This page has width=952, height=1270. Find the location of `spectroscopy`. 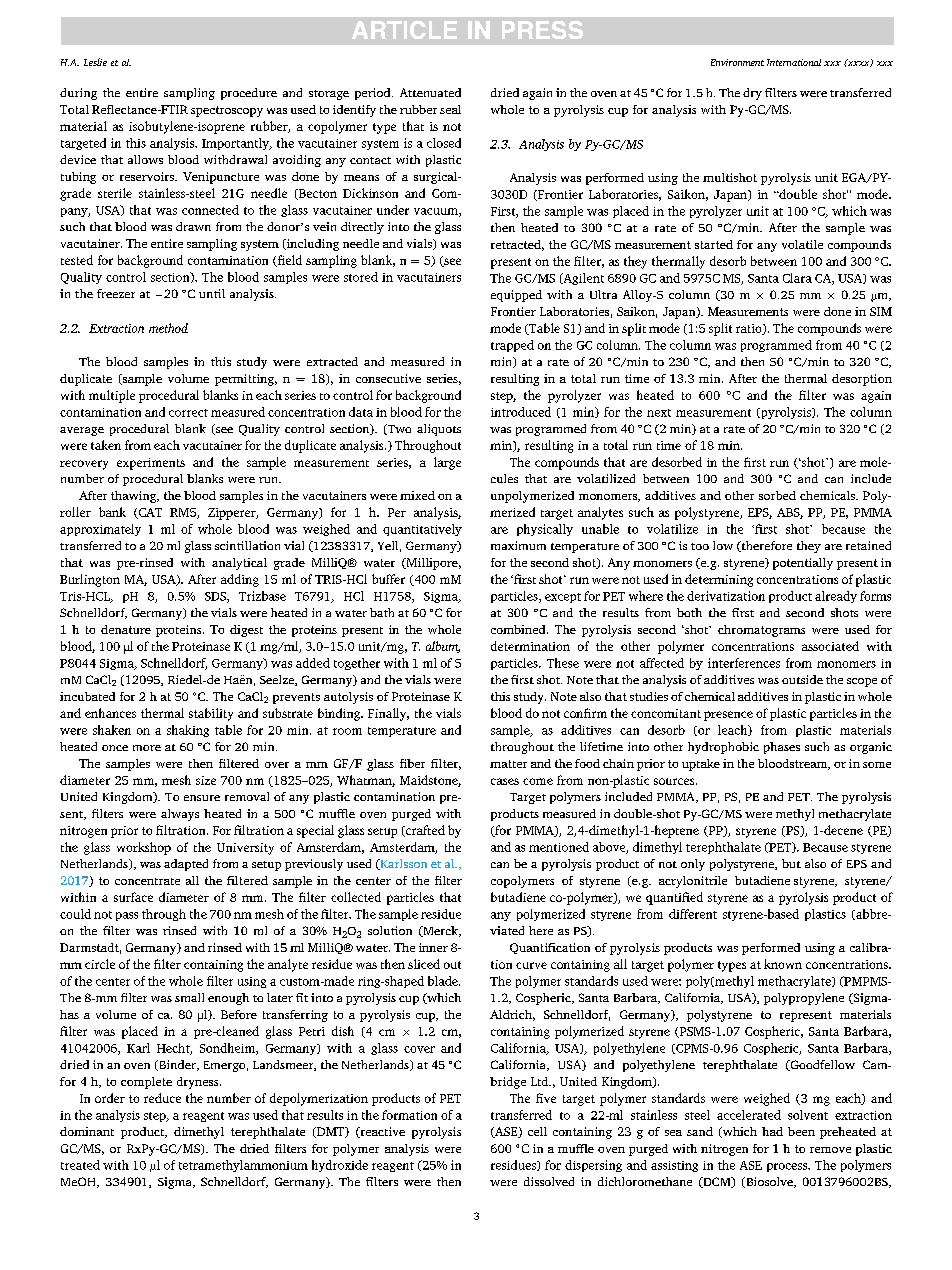

spectroscopy is located at coordinates (227, 111).
